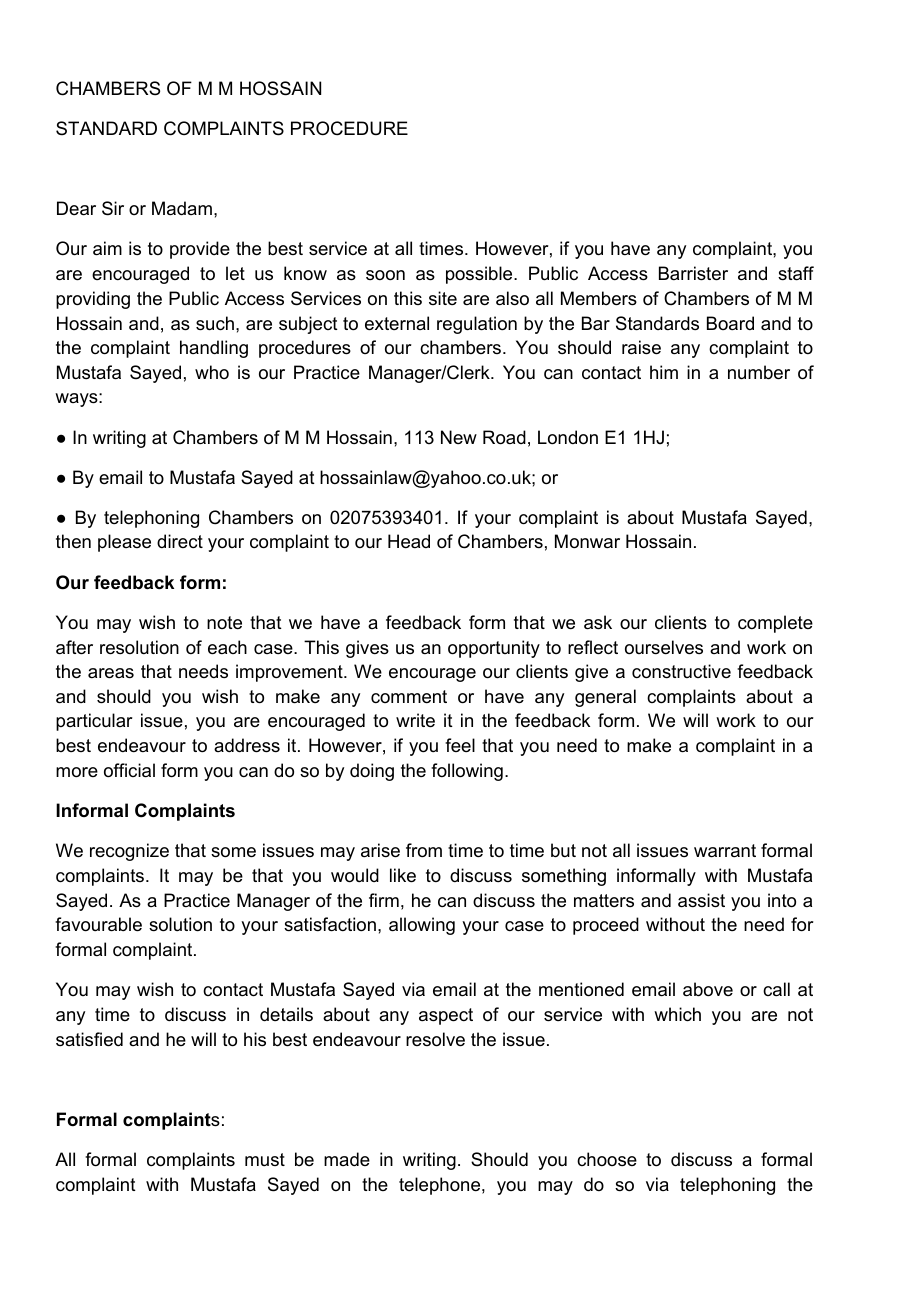  What do you see at coordinates (480, 275) in the image?
I see `possible` at bounding box center [480, 275].
